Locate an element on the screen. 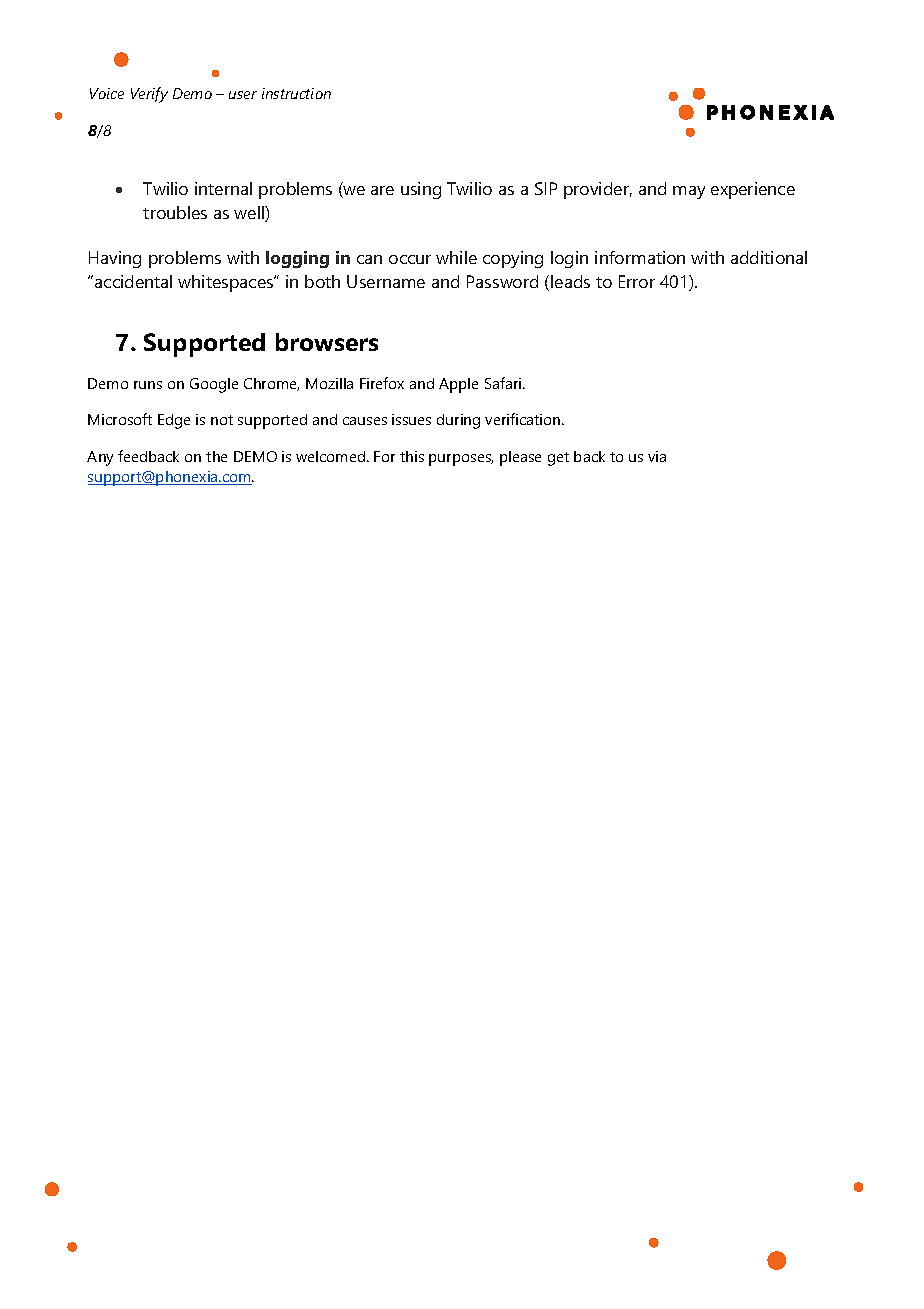 The width and height of the screenshot is (924, 1309). Verify is located at coordinates (149, 95).
